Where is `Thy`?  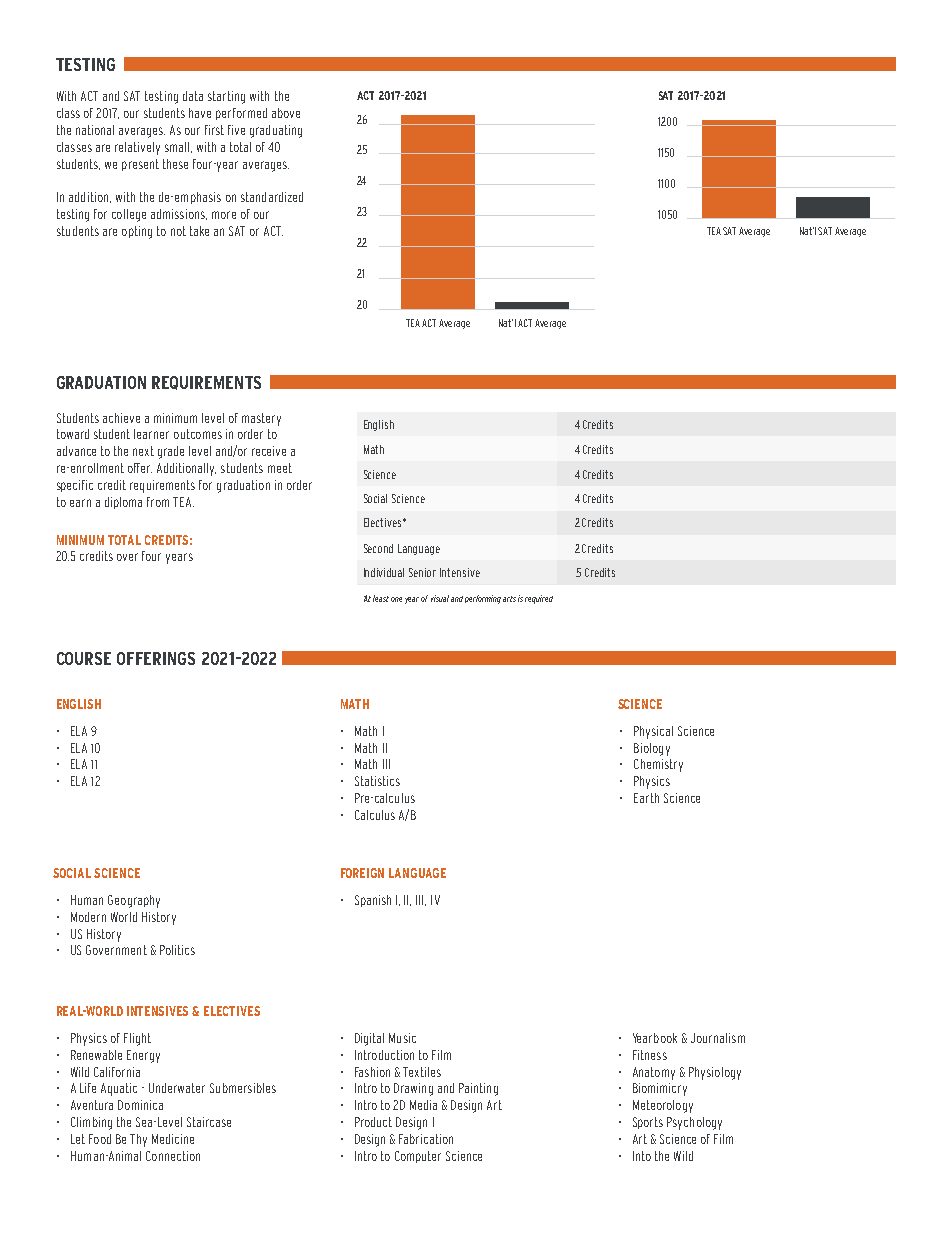
Thy is located at coordinates (138, 1140).
